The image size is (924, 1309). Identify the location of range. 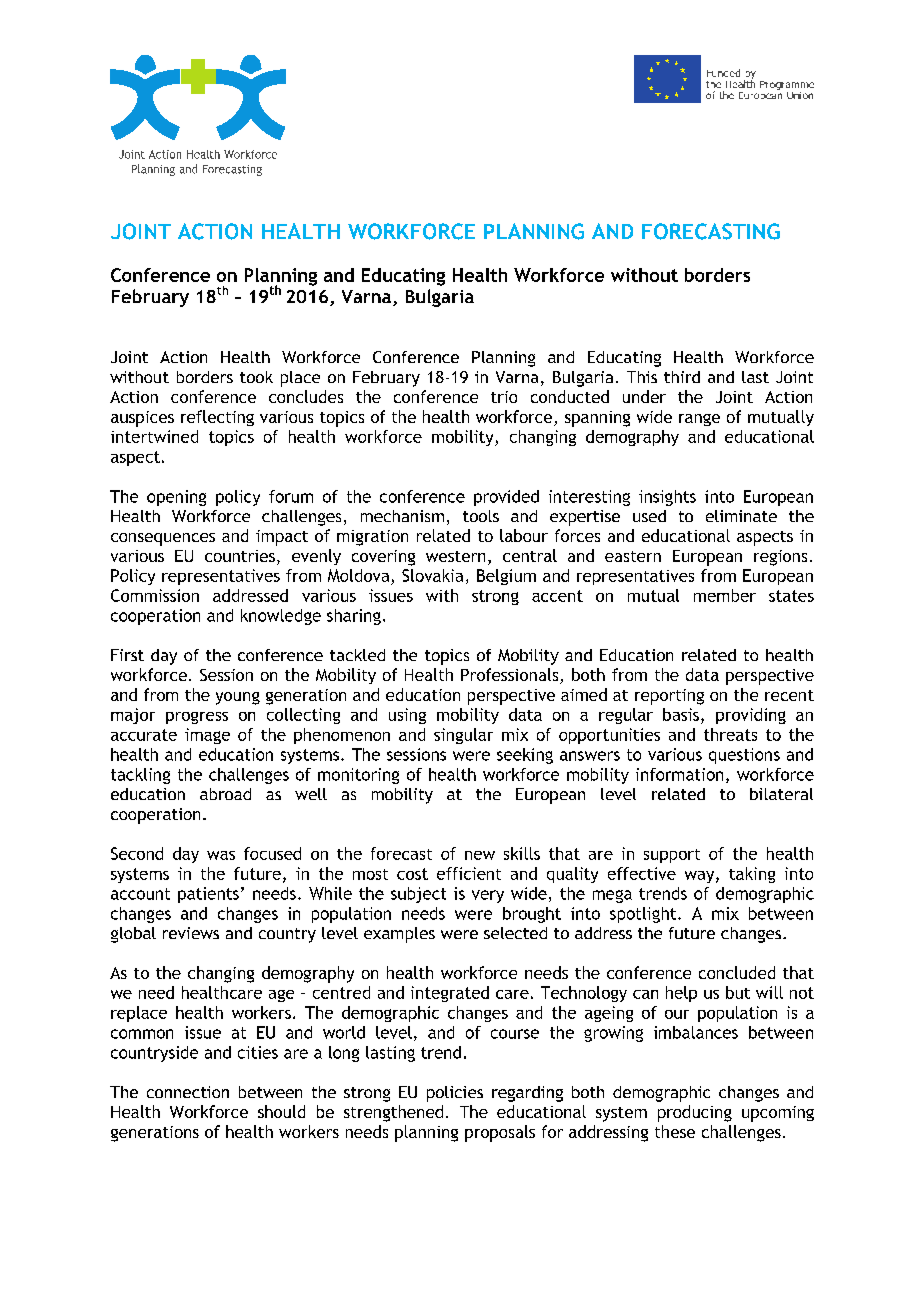
(699, 420).
